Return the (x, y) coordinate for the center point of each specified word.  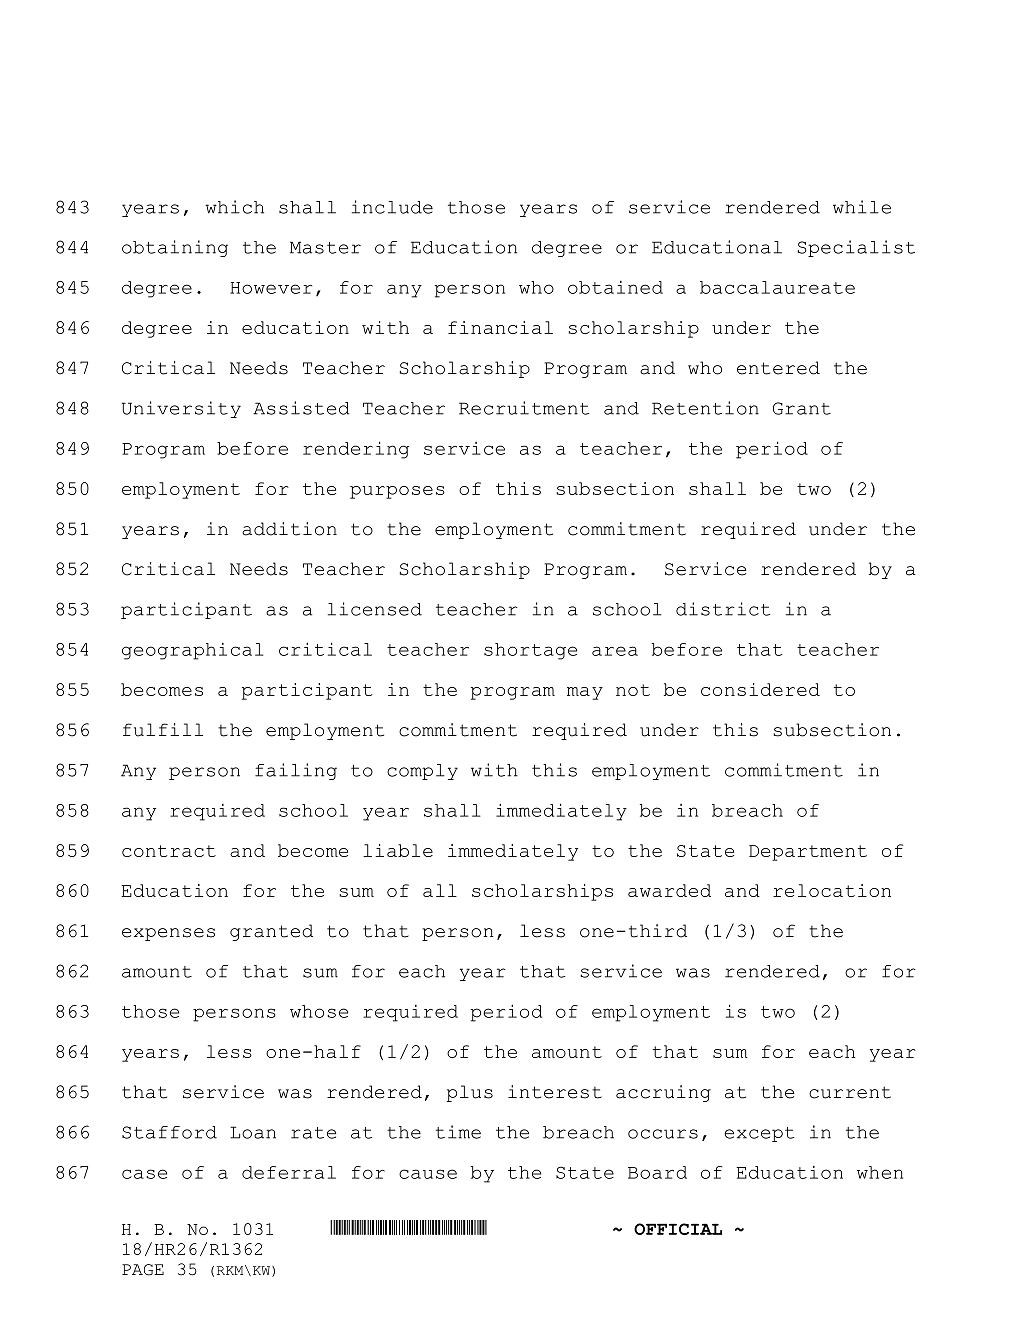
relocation (832, 890)
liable (398, 850)
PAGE (143, 1270)
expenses (168, 934)
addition (289, 529)
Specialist (856, 248)
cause (428, 1174)
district (723, 609)
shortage (530, 651)
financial (500, 327)
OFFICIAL (678, 1229)
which (234, 207)
